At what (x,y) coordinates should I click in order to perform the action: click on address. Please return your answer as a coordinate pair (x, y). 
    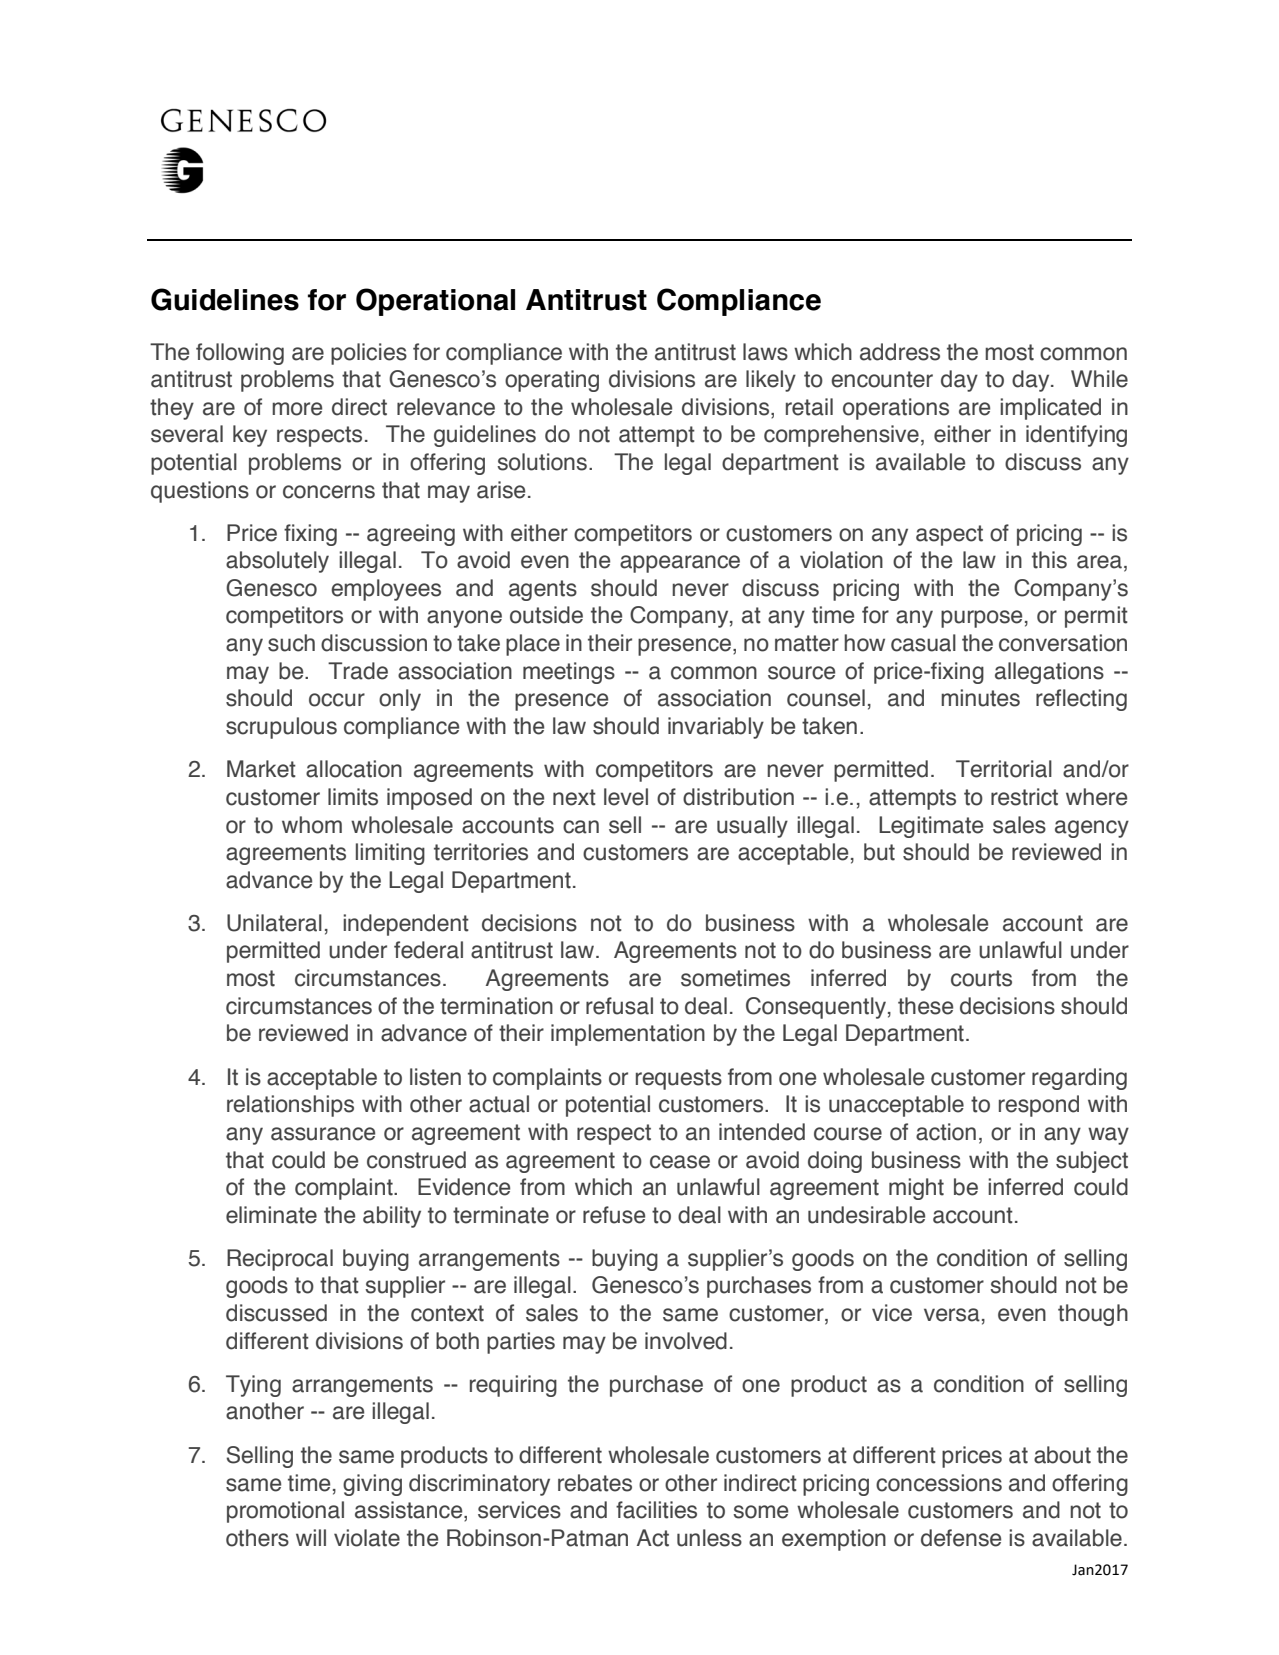
    Looking at the image, I should click on (900, 352).
